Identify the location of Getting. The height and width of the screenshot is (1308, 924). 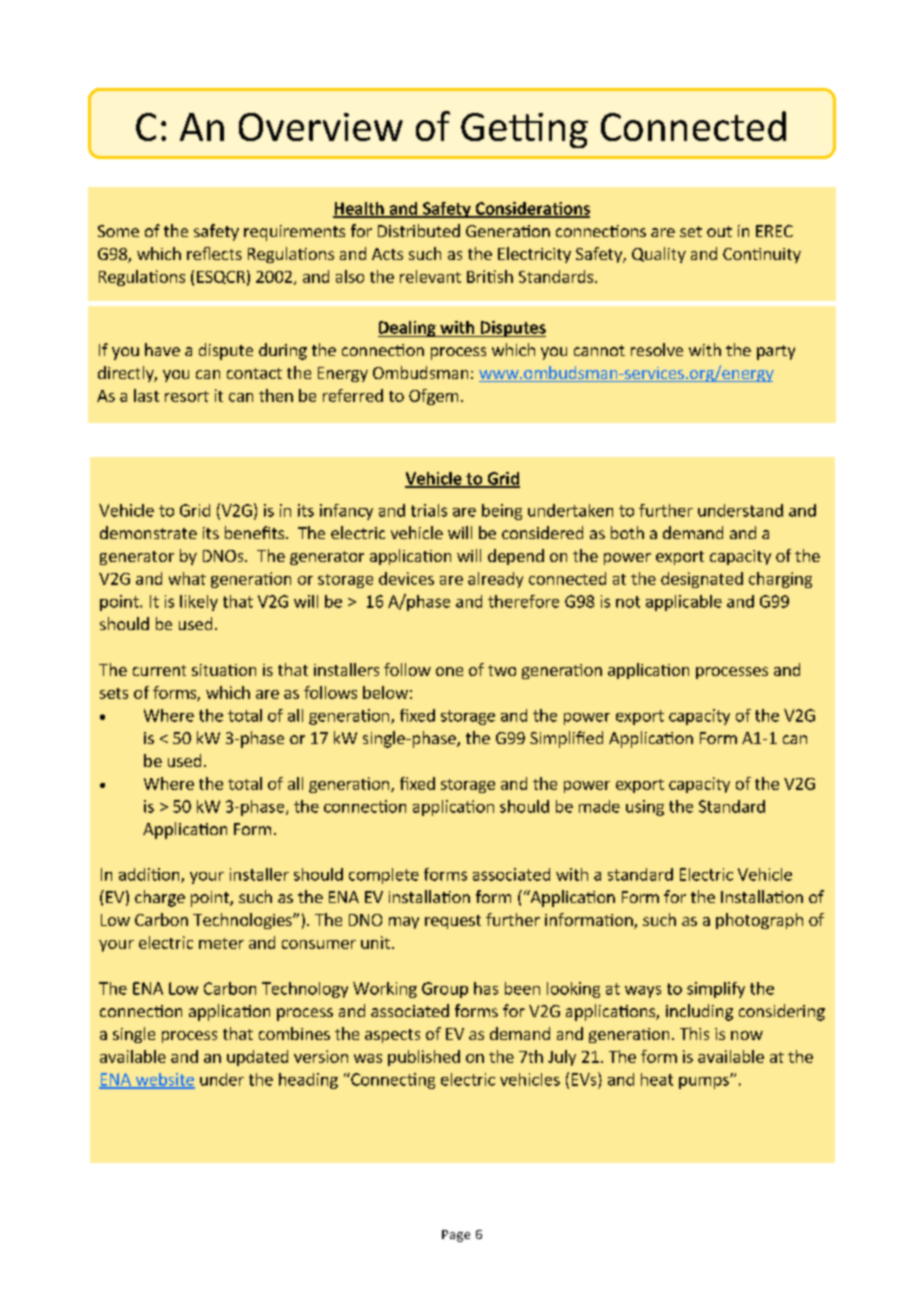
(524, 130).
